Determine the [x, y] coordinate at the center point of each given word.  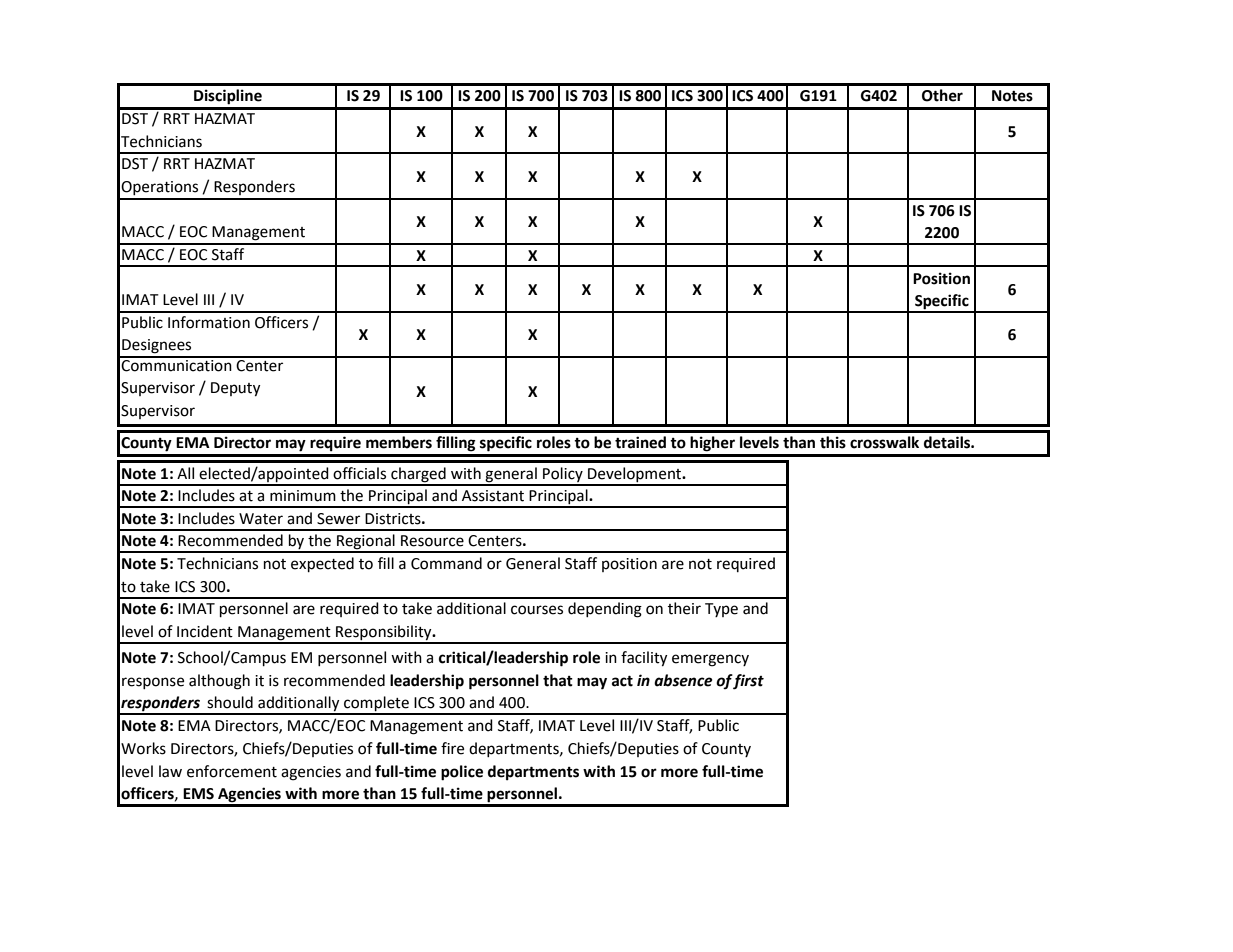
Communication [177, 364]
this [833, 442]
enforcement [232, 771]
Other [942, 95]
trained [640, 442]
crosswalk [884, 442]
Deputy [235, 389]
